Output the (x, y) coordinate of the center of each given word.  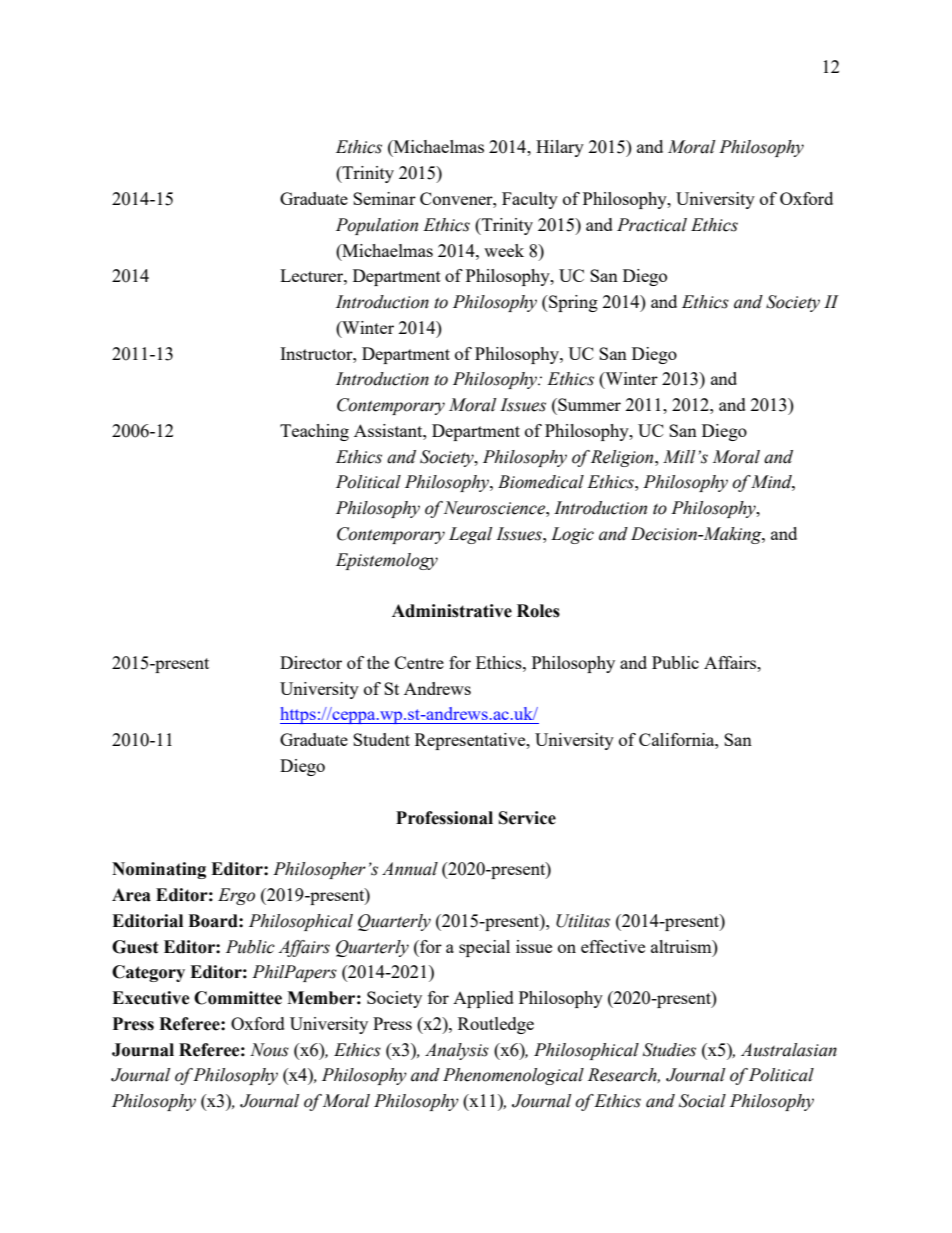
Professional (444, 818)
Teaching (314, 432)
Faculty (530, 200)
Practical (652, 225)
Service (527, 818)
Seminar (384, 198)
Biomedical (541, 482)
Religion (623, 458)
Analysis (457, 1051)
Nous (269, 1050)
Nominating (159, 870)
